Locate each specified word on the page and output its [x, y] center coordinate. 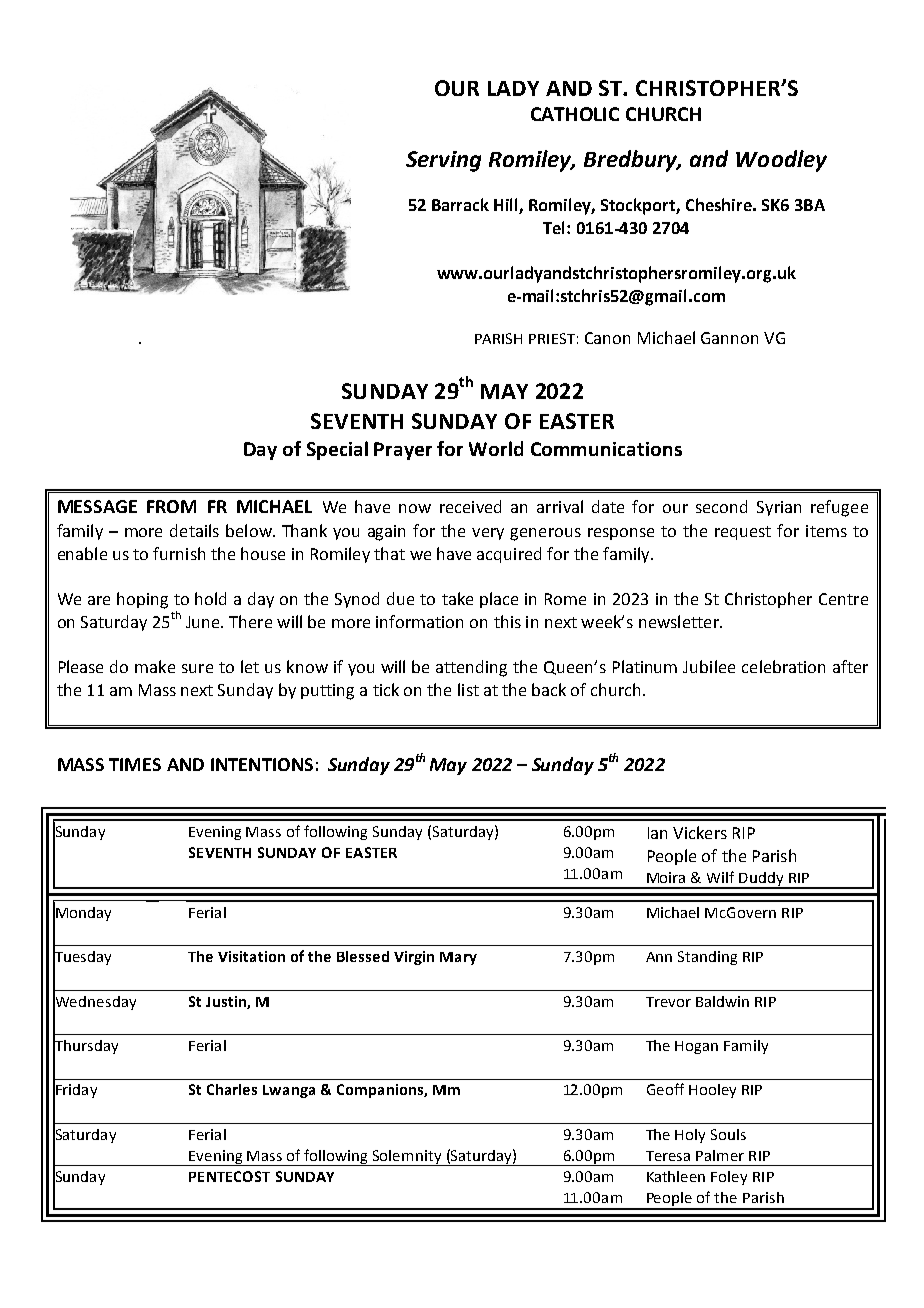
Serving [443, 161]
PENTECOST [229, 1176]
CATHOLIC [575, 114]
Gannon [729, 338]
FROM [171, 506]
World [496, 448]
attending [471, 668]
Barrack [460, 204]
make [155, 666]
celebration [783, 666]
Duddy [762, 880]
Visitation [251, 956]
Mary [458, 958]
